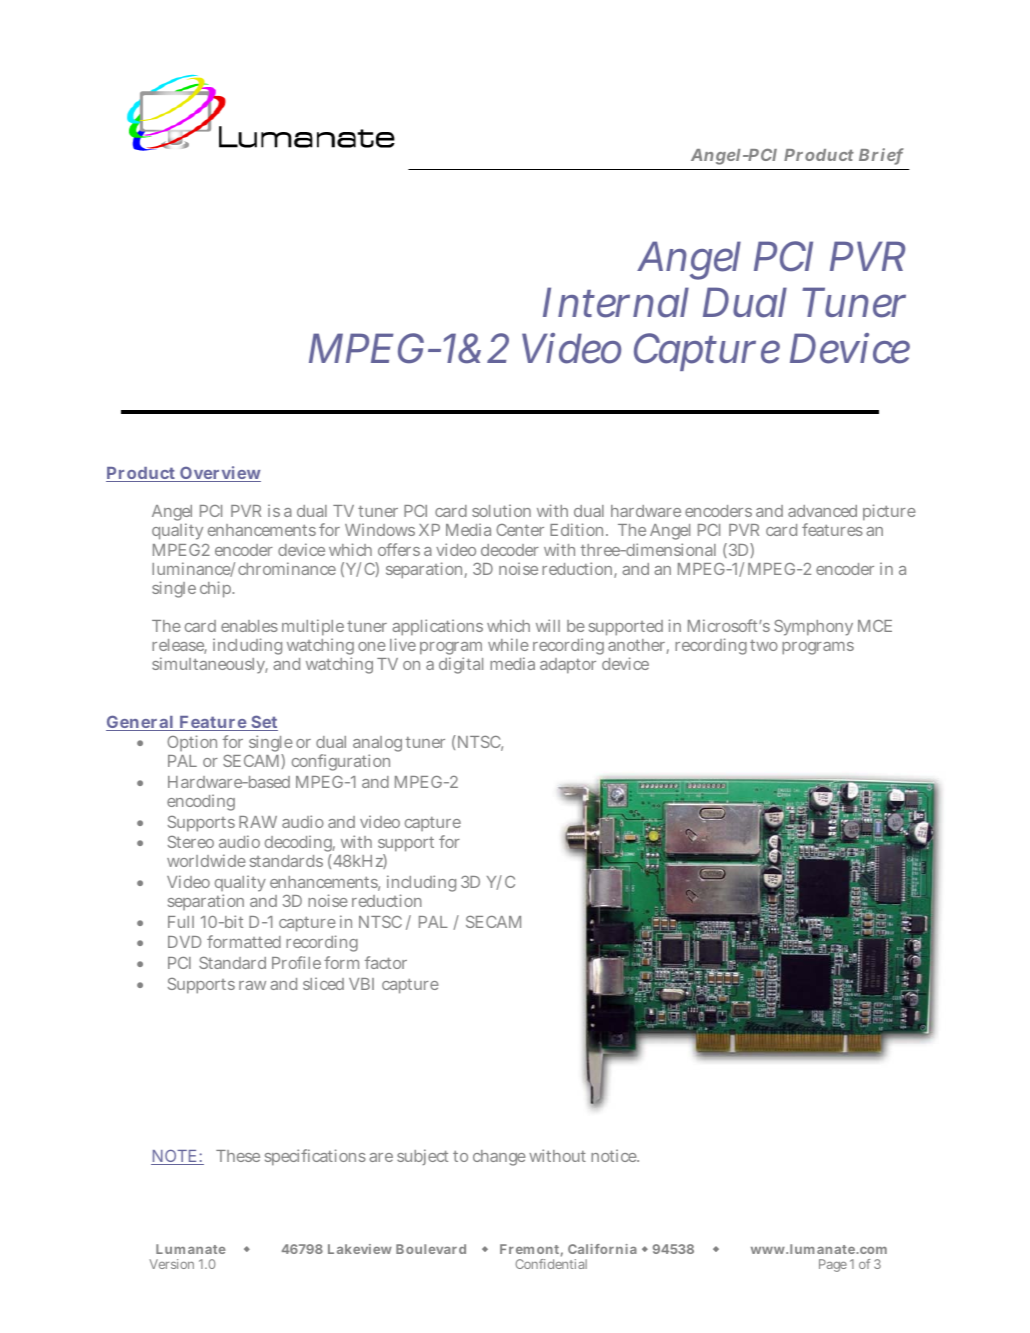 The height and width of the screenshot is (1333, 1030). I want to click on adaptor, so click(568, 666).
